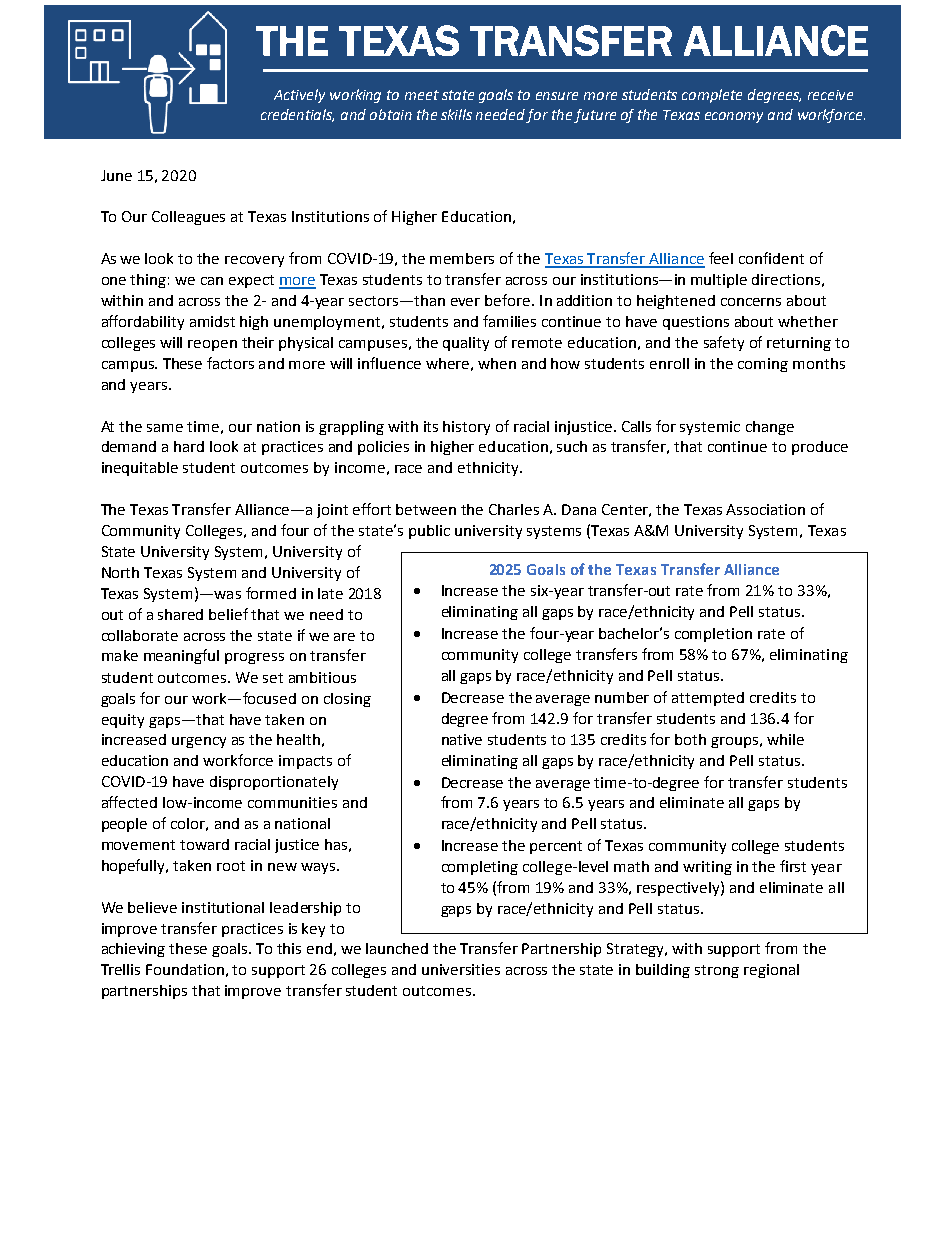 Image resolution: width=952 pixels, height=1233 pixels. Describe the element at coordinates (297, 115) in the page. I see `credentials` at that location.
